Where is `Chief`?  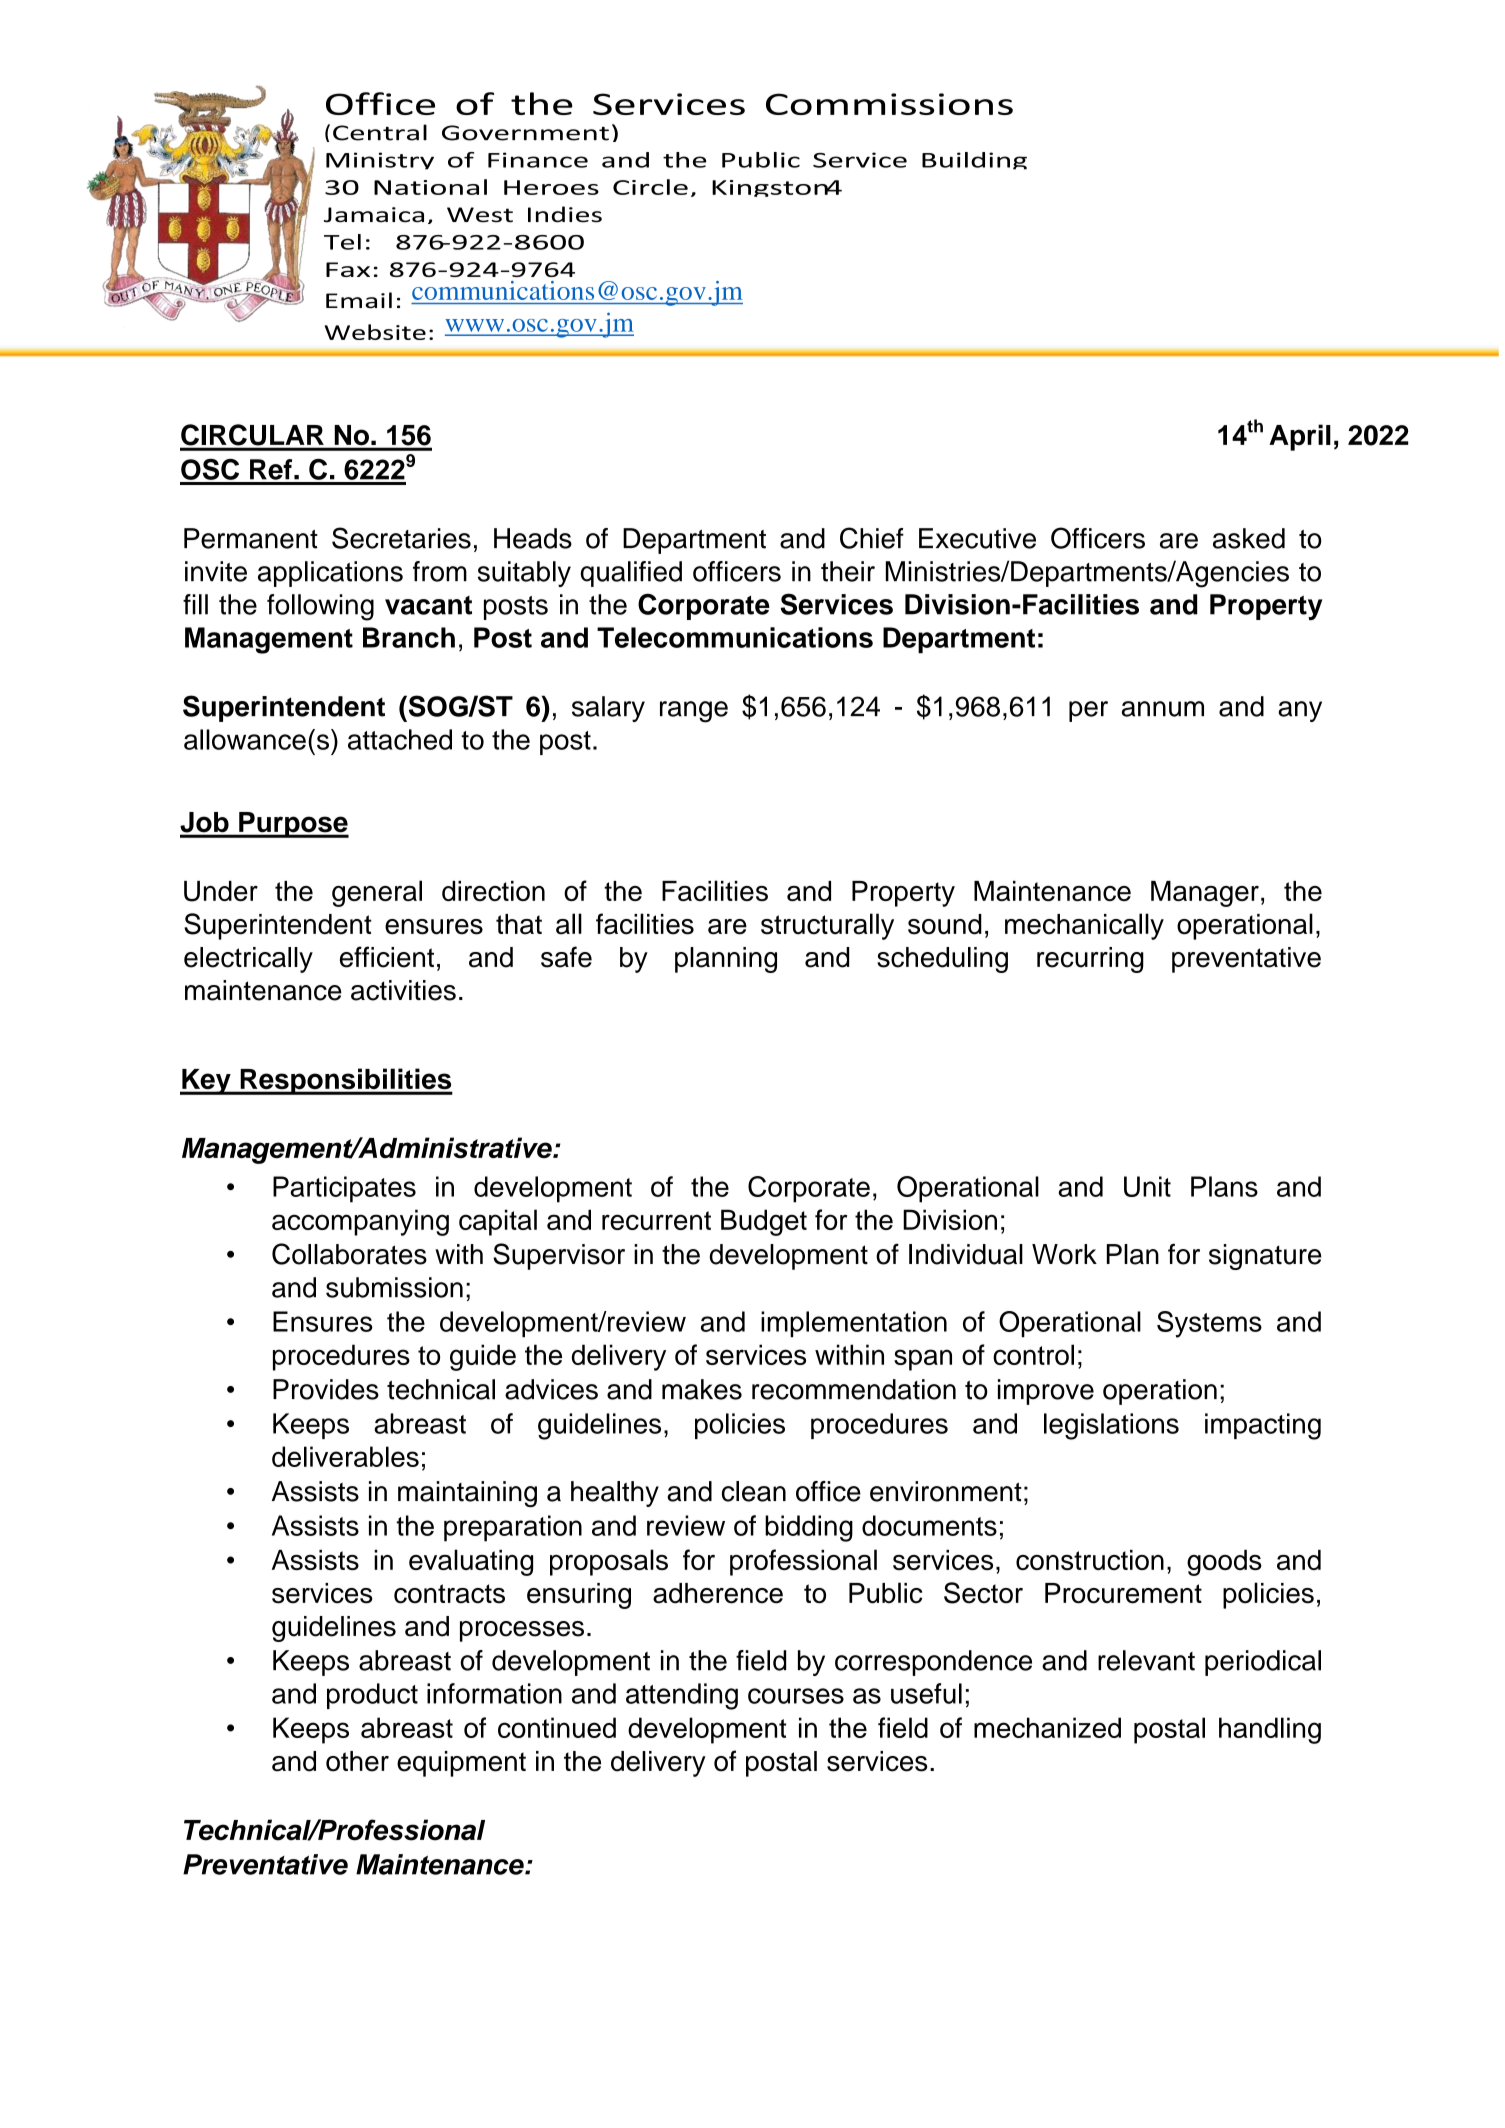
Chief is located at coordinates (872, 538).
